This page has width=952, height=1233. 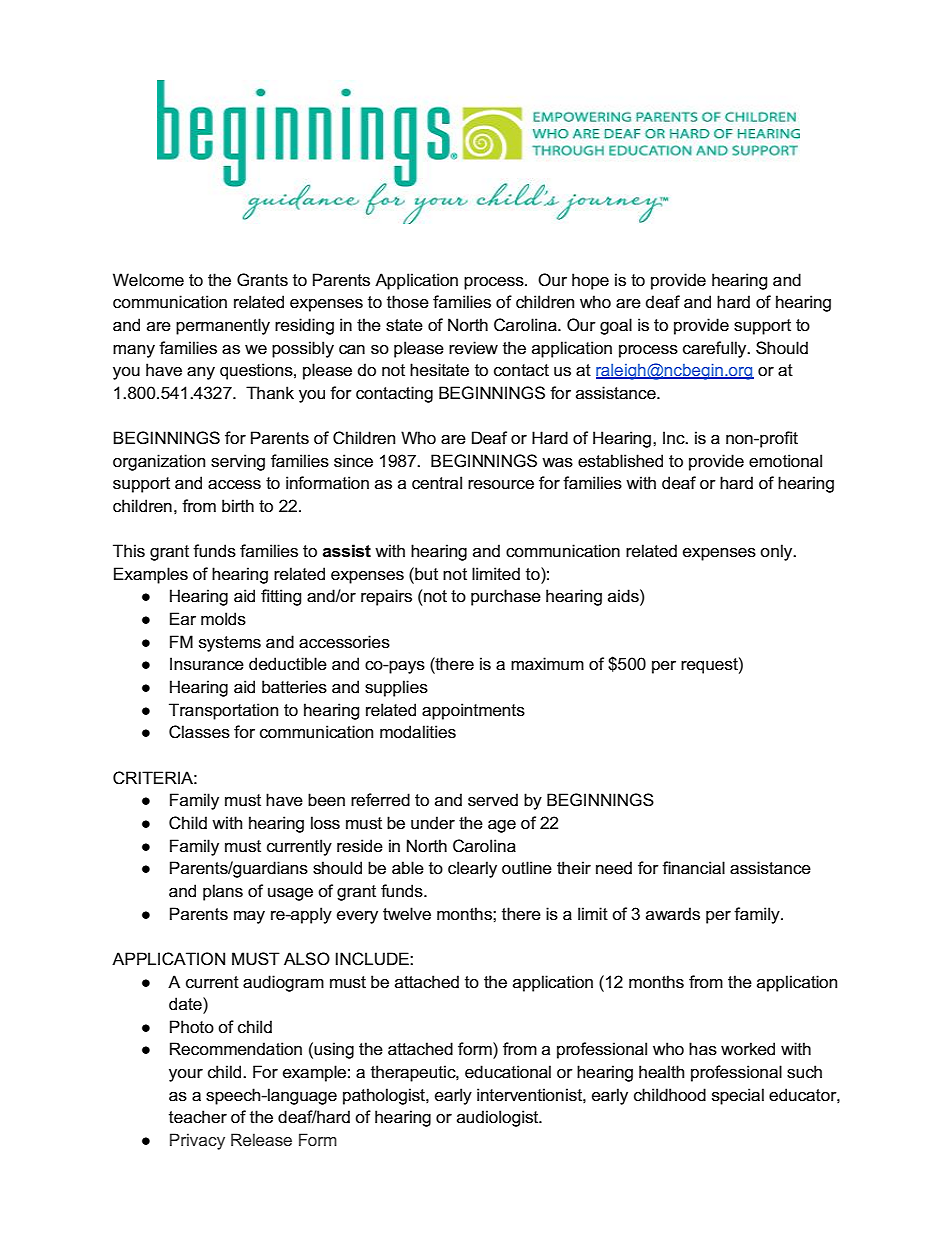 I want to click on molds, so click(x=223, y=619).
